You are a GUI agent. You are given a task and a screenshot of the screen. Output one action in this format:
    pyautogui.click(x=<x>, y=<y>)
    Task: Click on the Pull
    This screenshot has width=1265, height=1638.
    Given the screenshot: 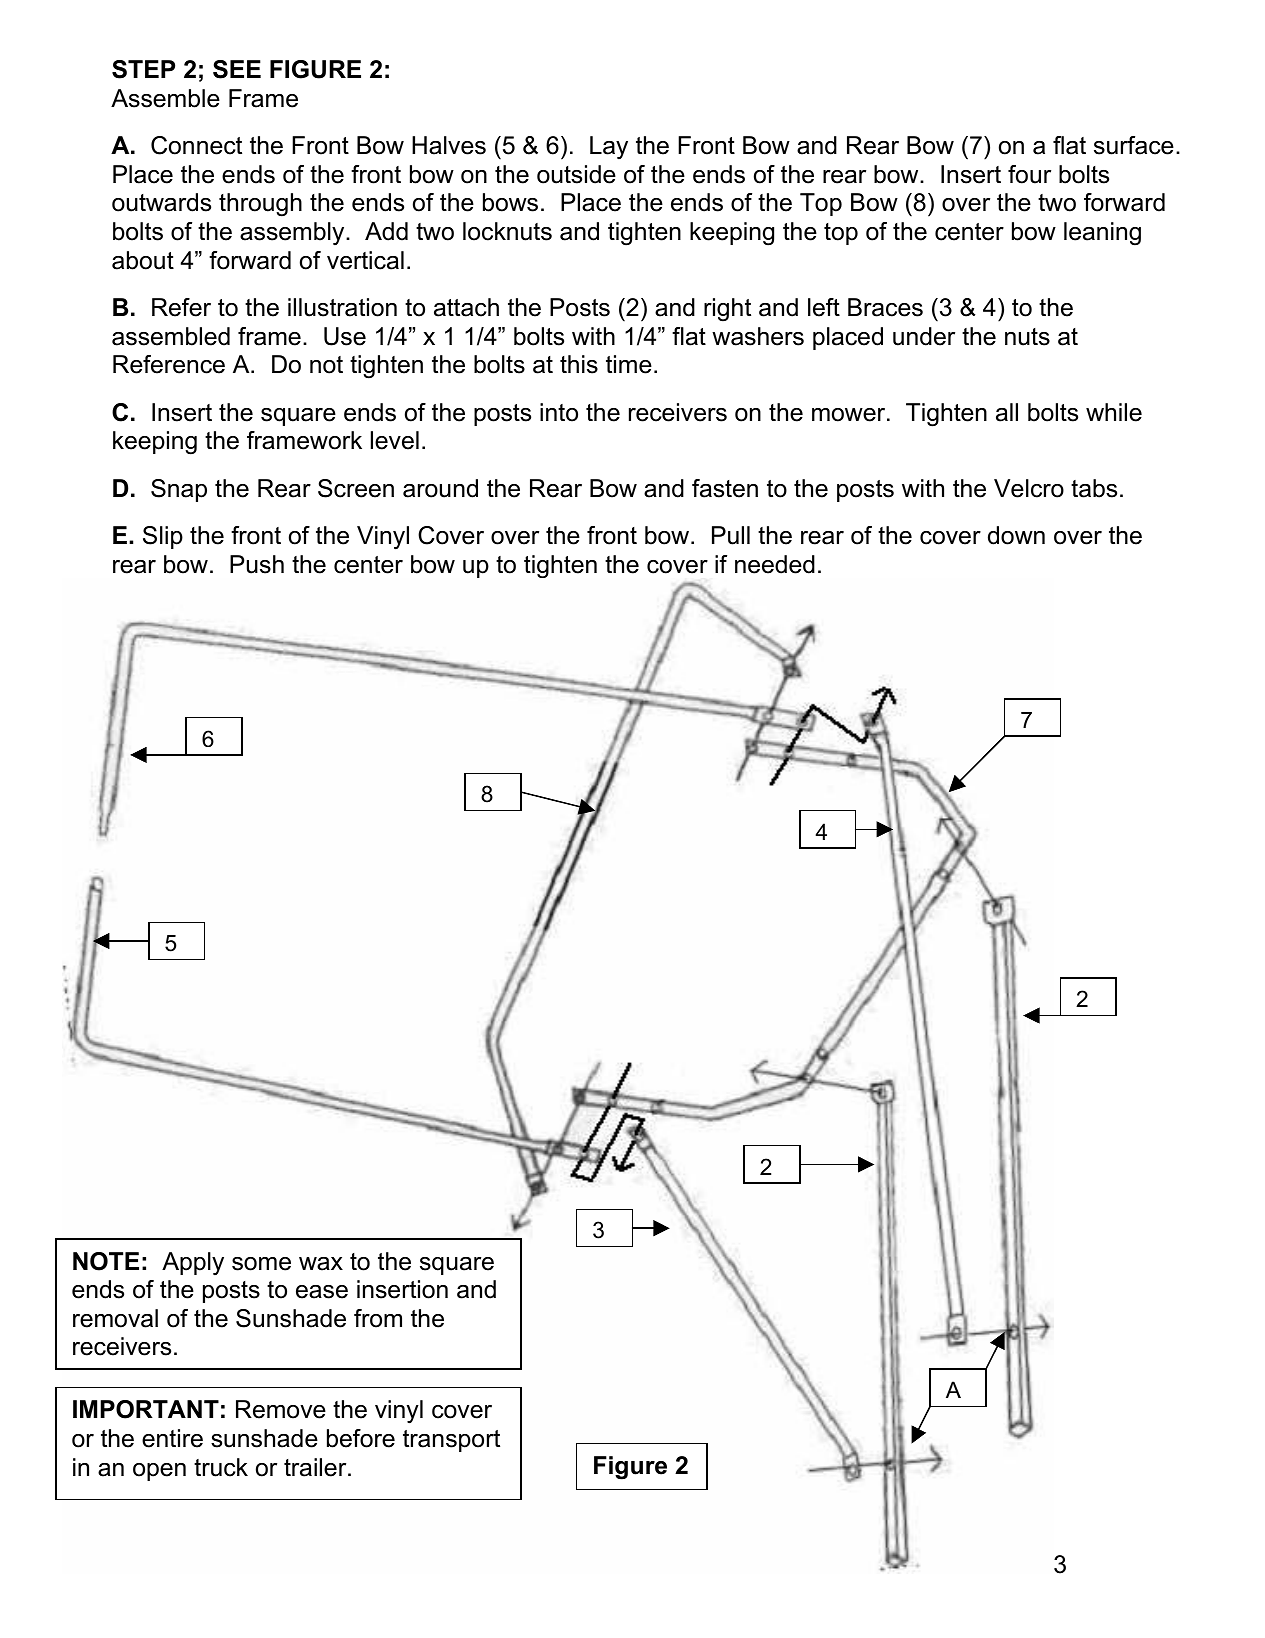 What is the action you would take?
    pyautogui.click(x=731, y=535)
